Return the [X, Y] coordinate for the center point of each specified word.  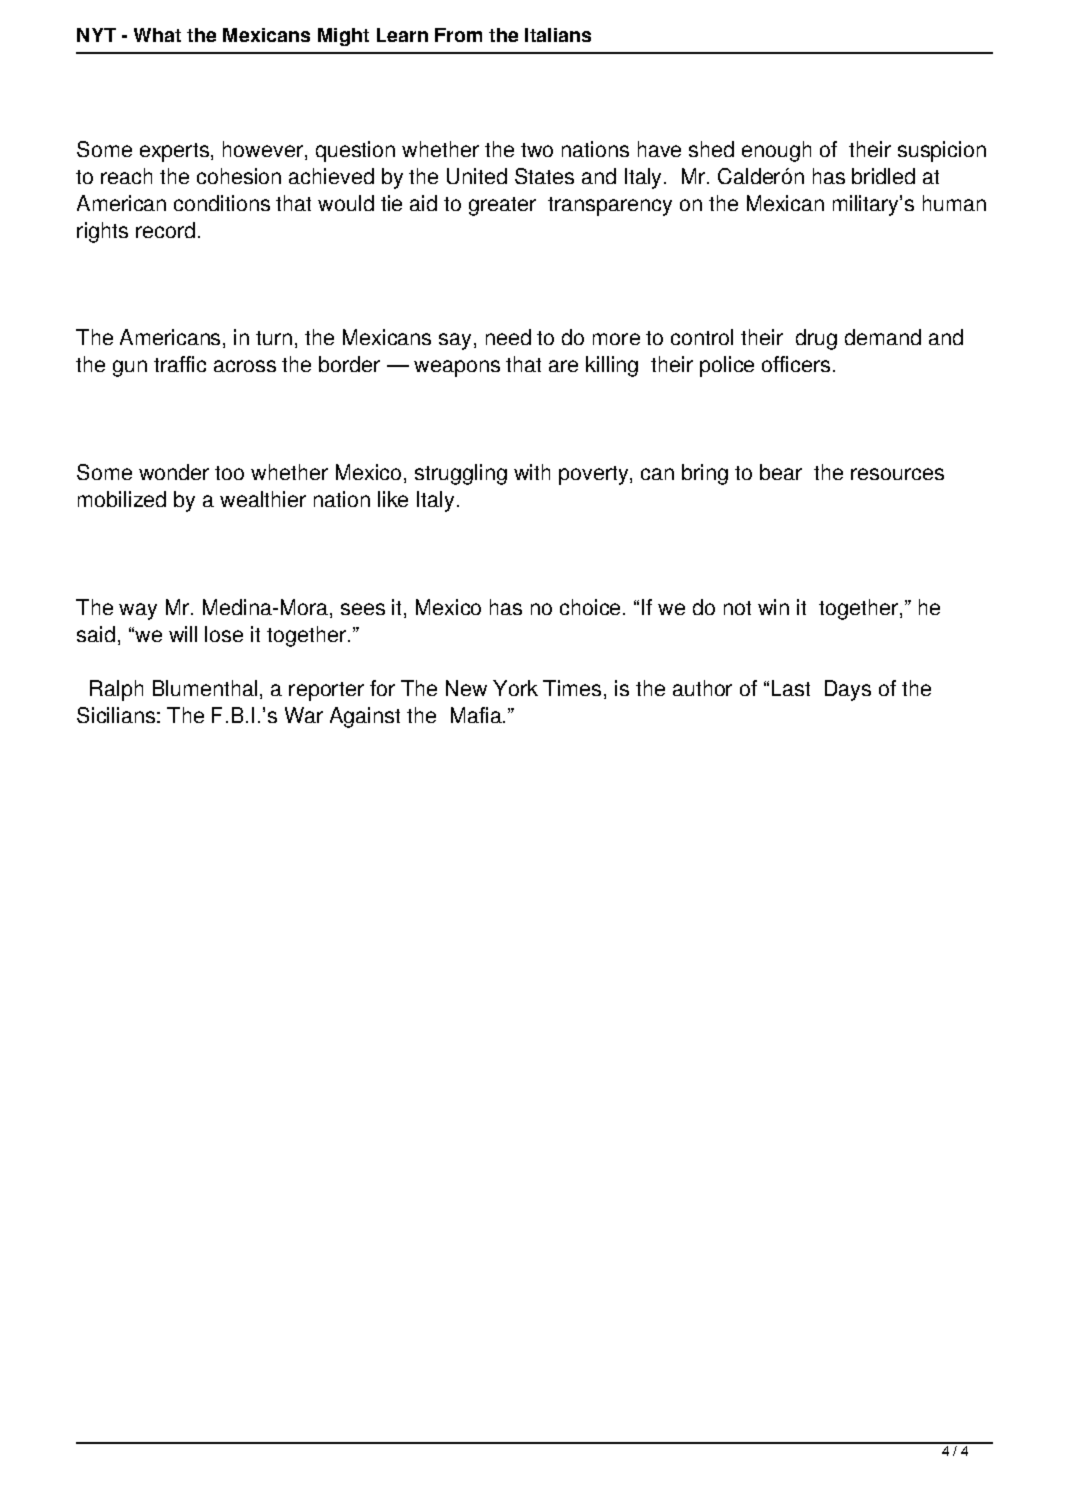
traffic [180, 364]
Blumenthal [205, 688]
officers [796, 364]
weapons [457, 368]
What [157, 35]
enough [776, 151]
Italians [558, 35]
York [515, 688]
